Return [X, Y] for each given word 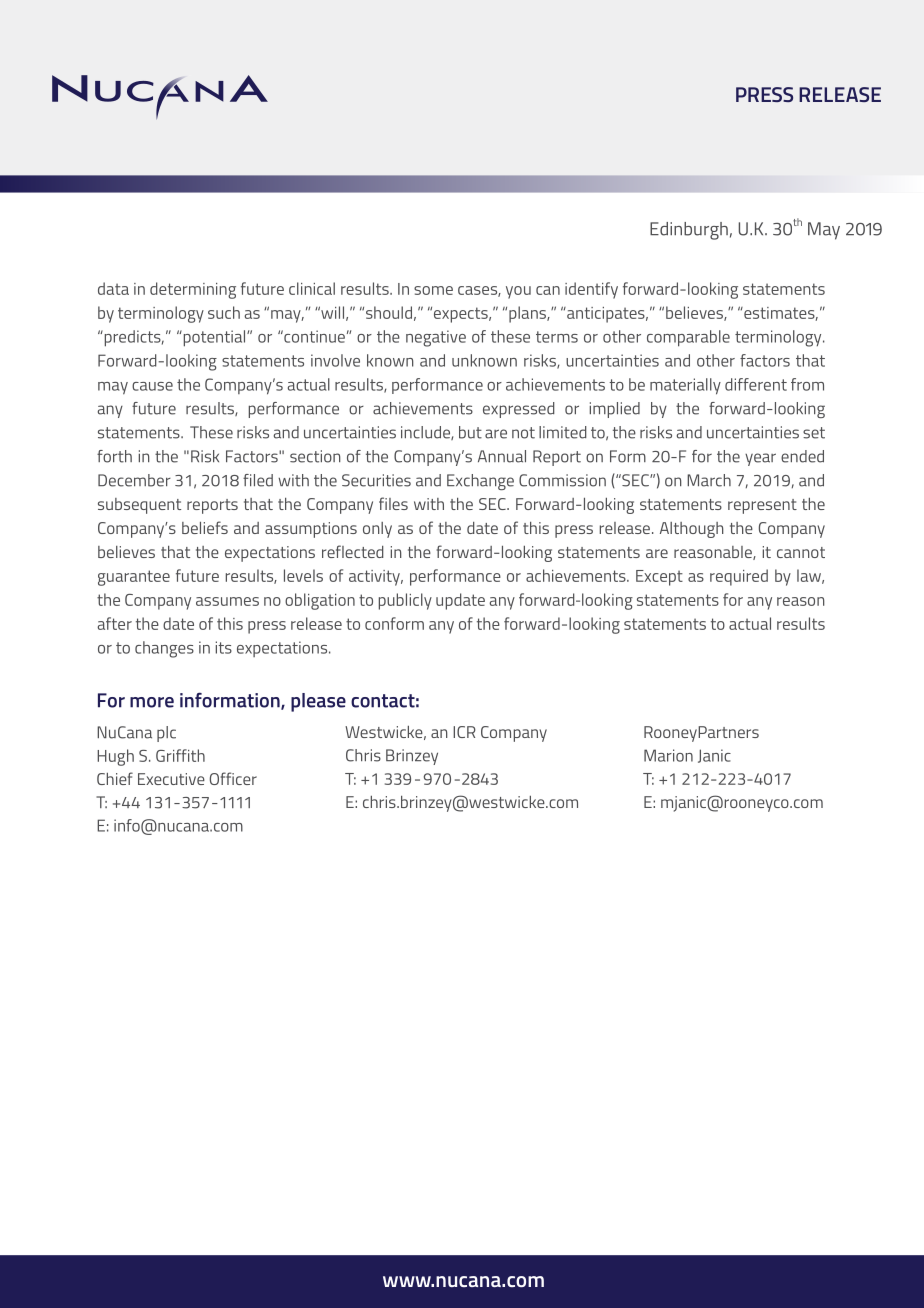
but [470, 432]
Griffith [180, 755]
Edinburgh [689, 231]
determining [193, 290]
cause [152, 386]
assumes [227, 601]
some [433, 290]
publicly [405, 601]
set [814, 433]
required [739, 577]
